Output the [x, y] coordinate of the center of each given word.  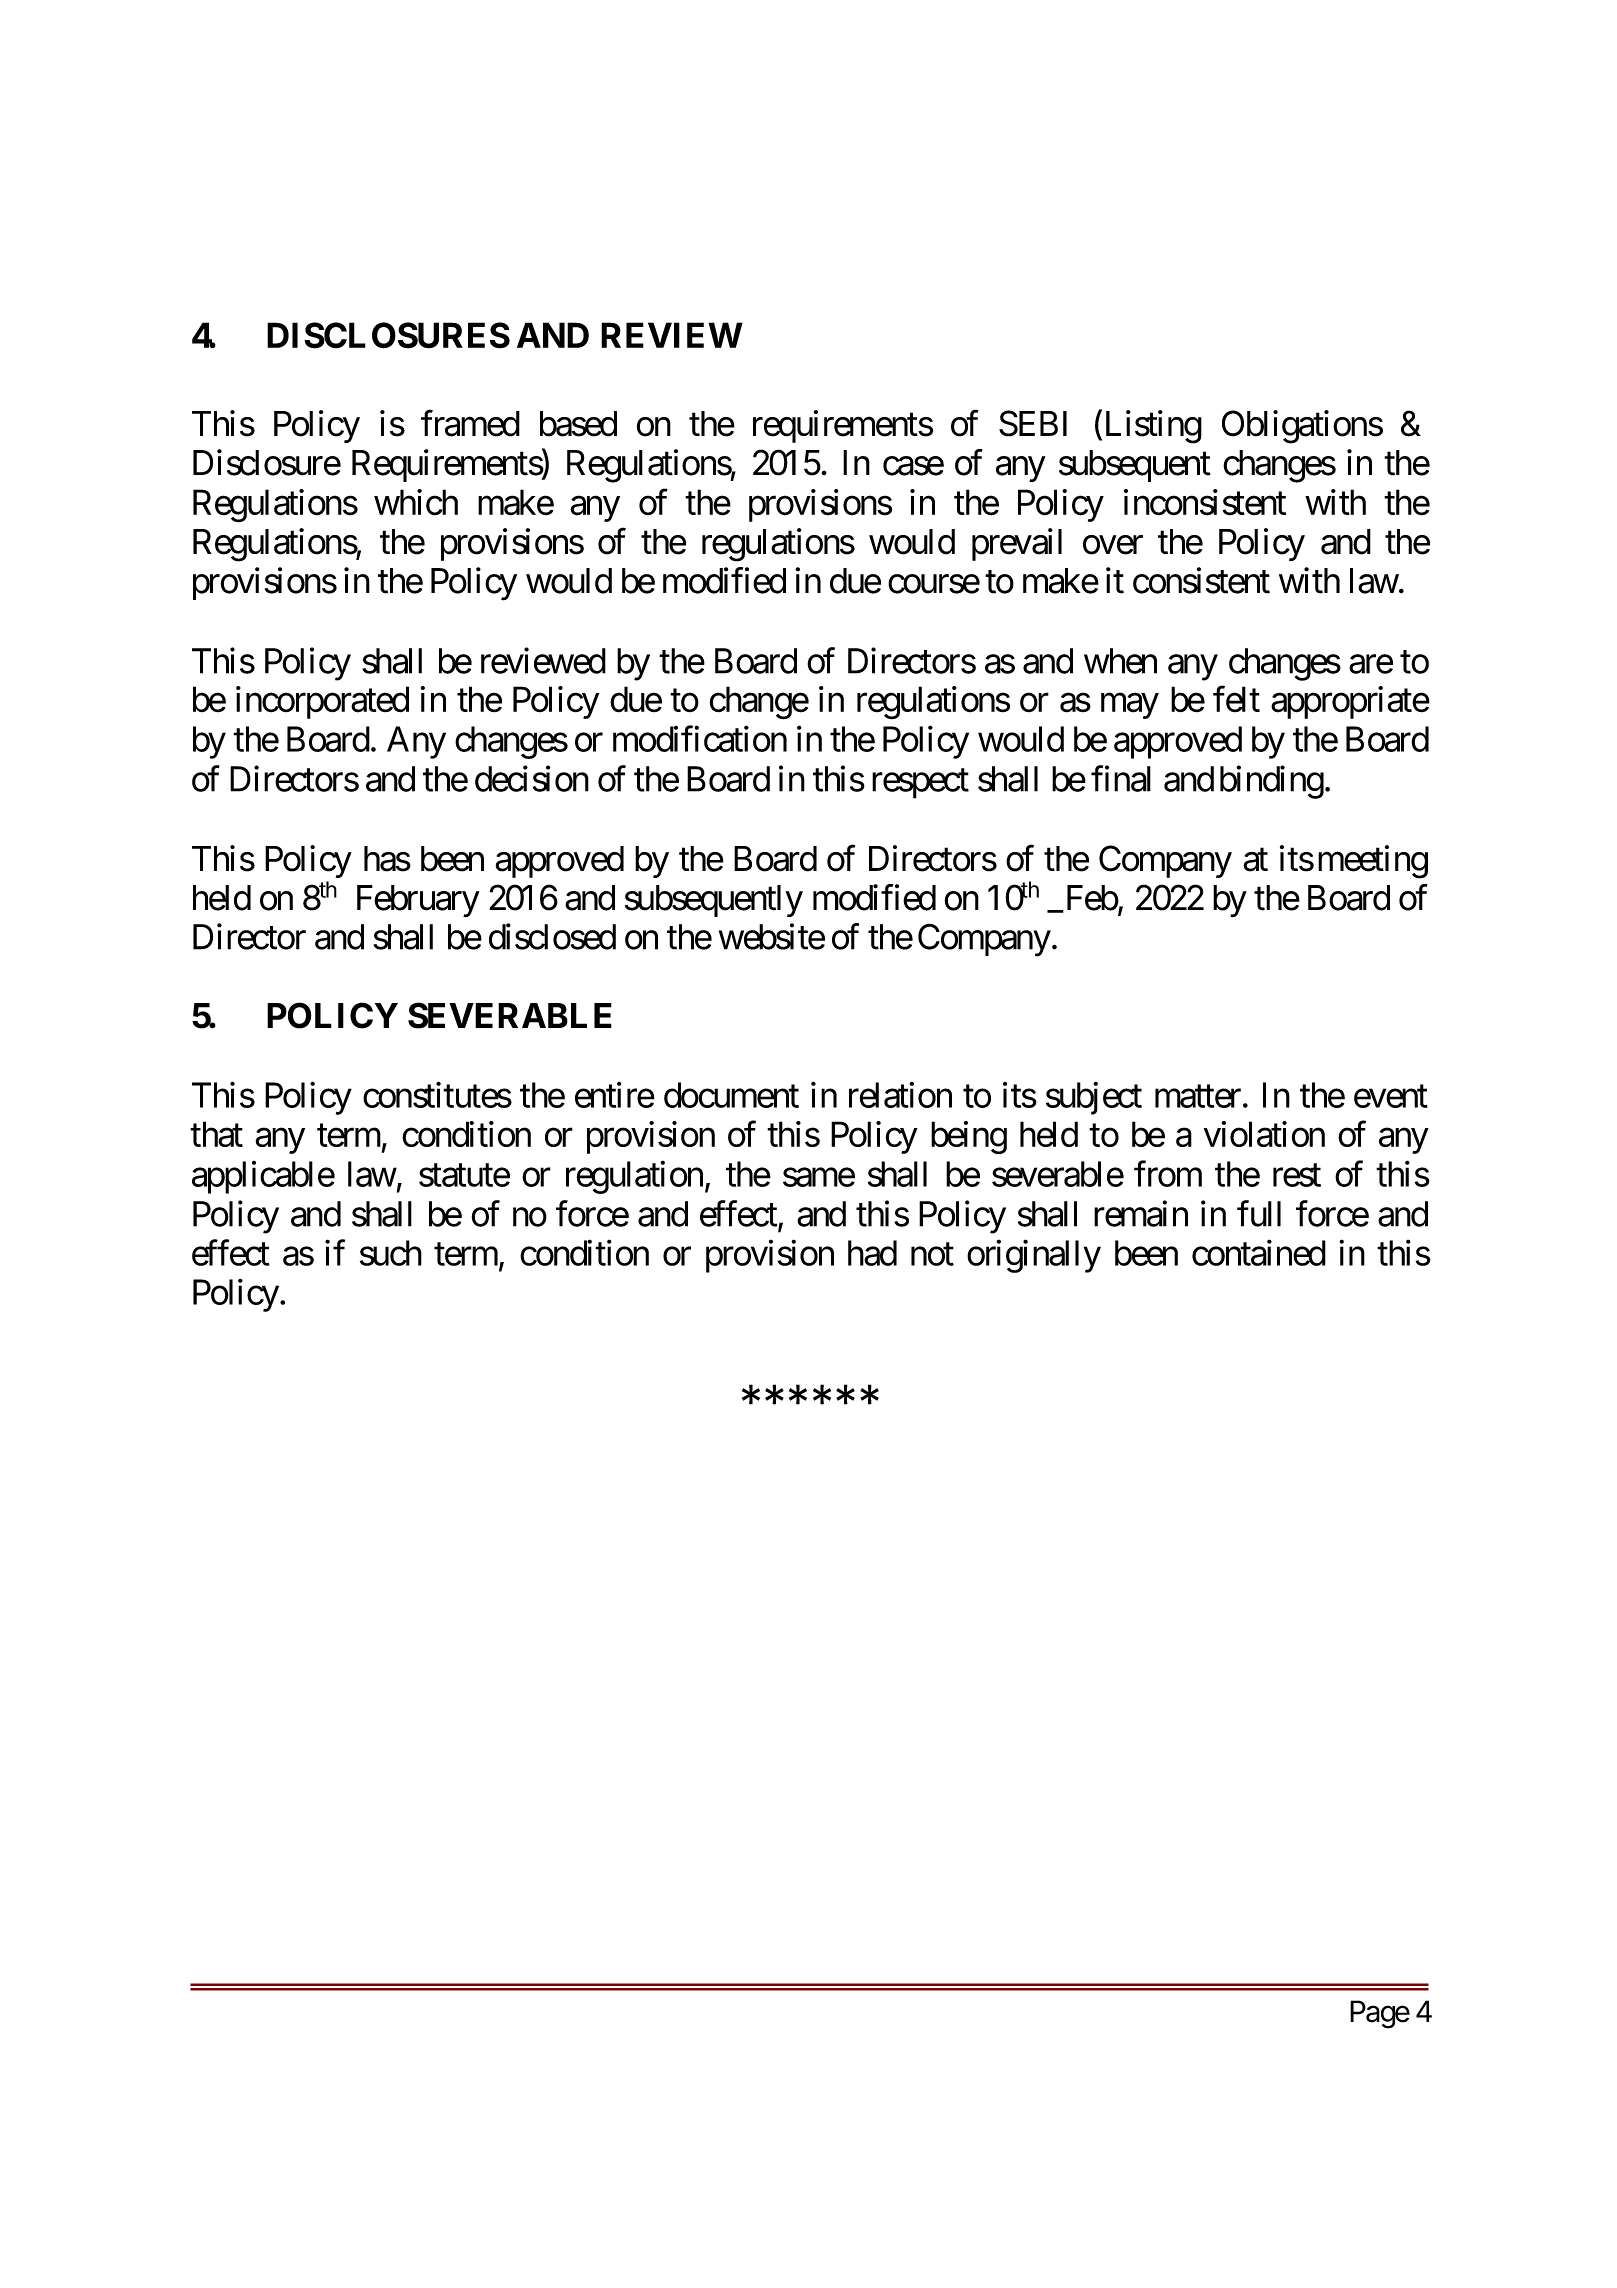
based [578, 424]
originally [1034, 1256]
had [872, 1253]
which [416, 502]
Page [1380, 2014]
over [1113, 545]
